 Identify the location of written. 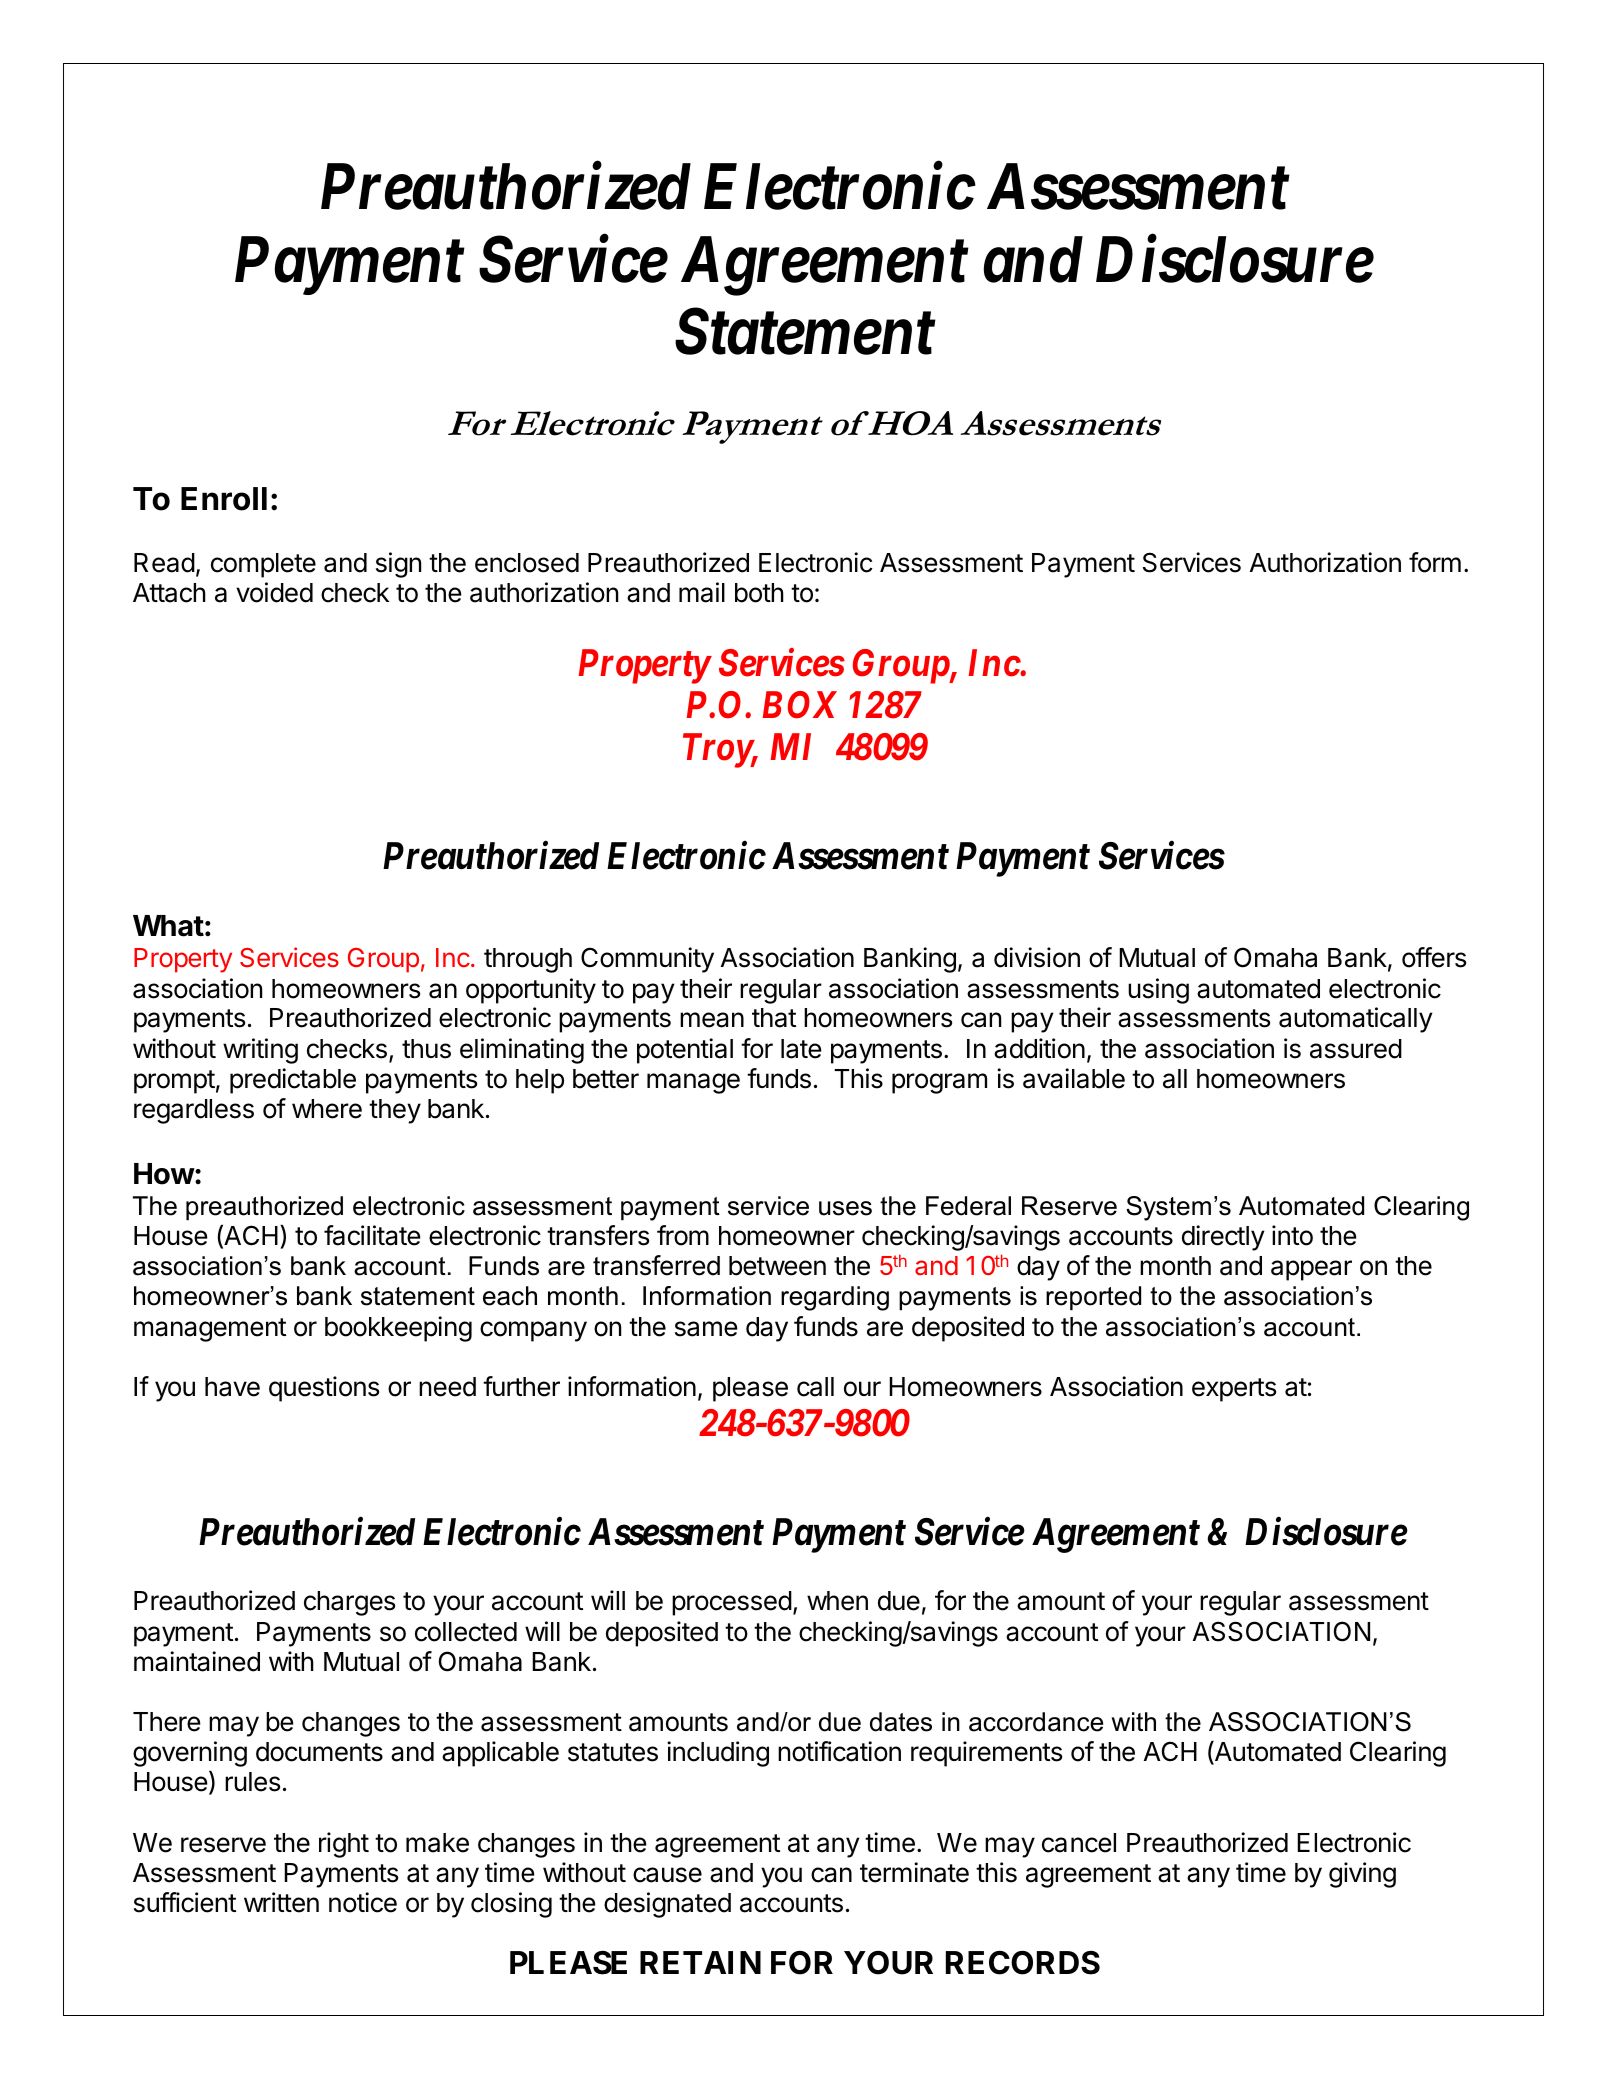
(281, 1902).
